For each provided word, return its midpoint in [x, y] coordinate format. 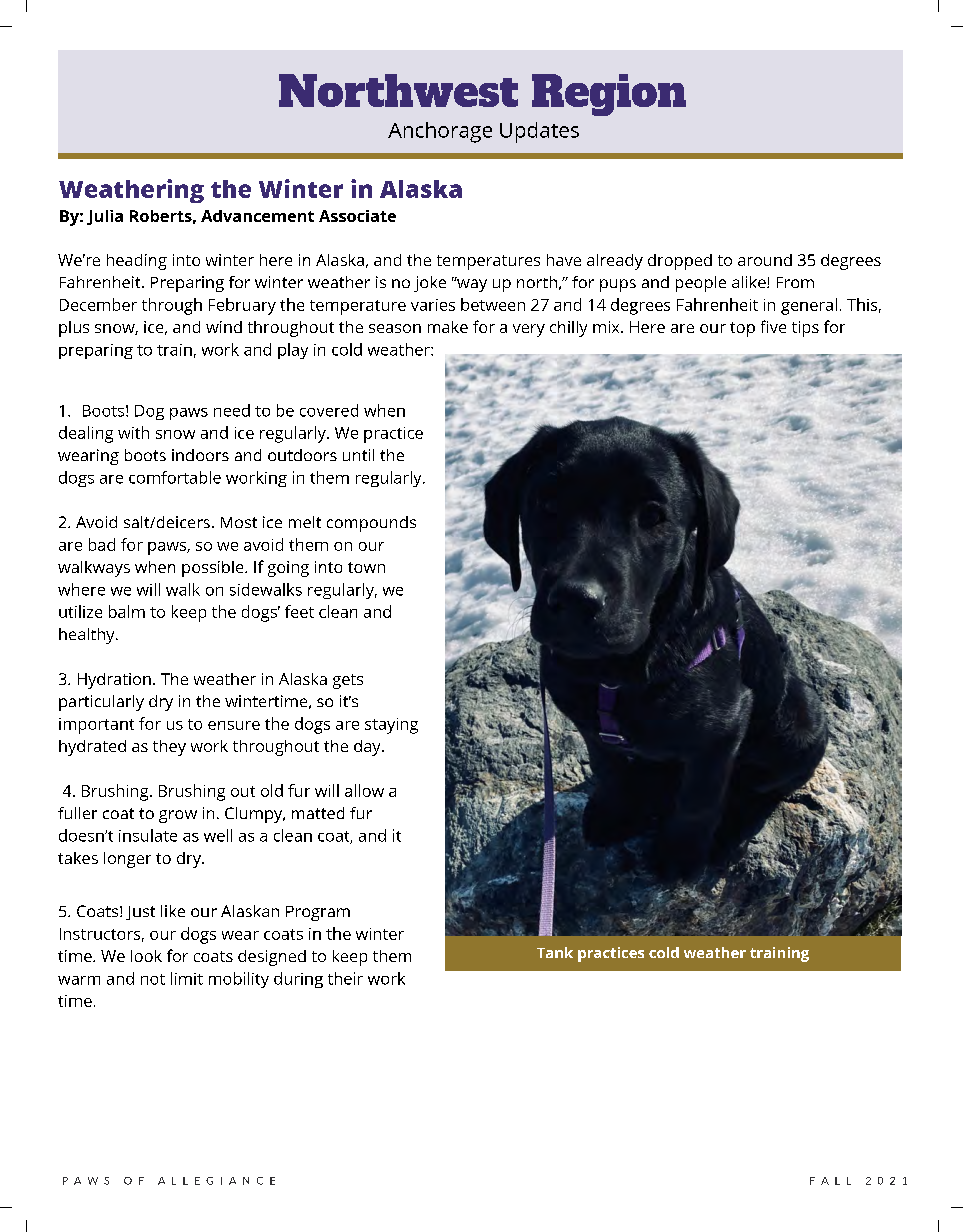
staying [391, 726]
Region [609, 95]
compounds [371, 524]
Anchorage [440, 132]
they [169, 748]
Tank [555, 952]
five [773, 326]
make [448, 327]
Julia [105, 217]
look [146, 956]
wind [224, 327]
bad [102, 544]
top [742, 329]
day [368, 748]
